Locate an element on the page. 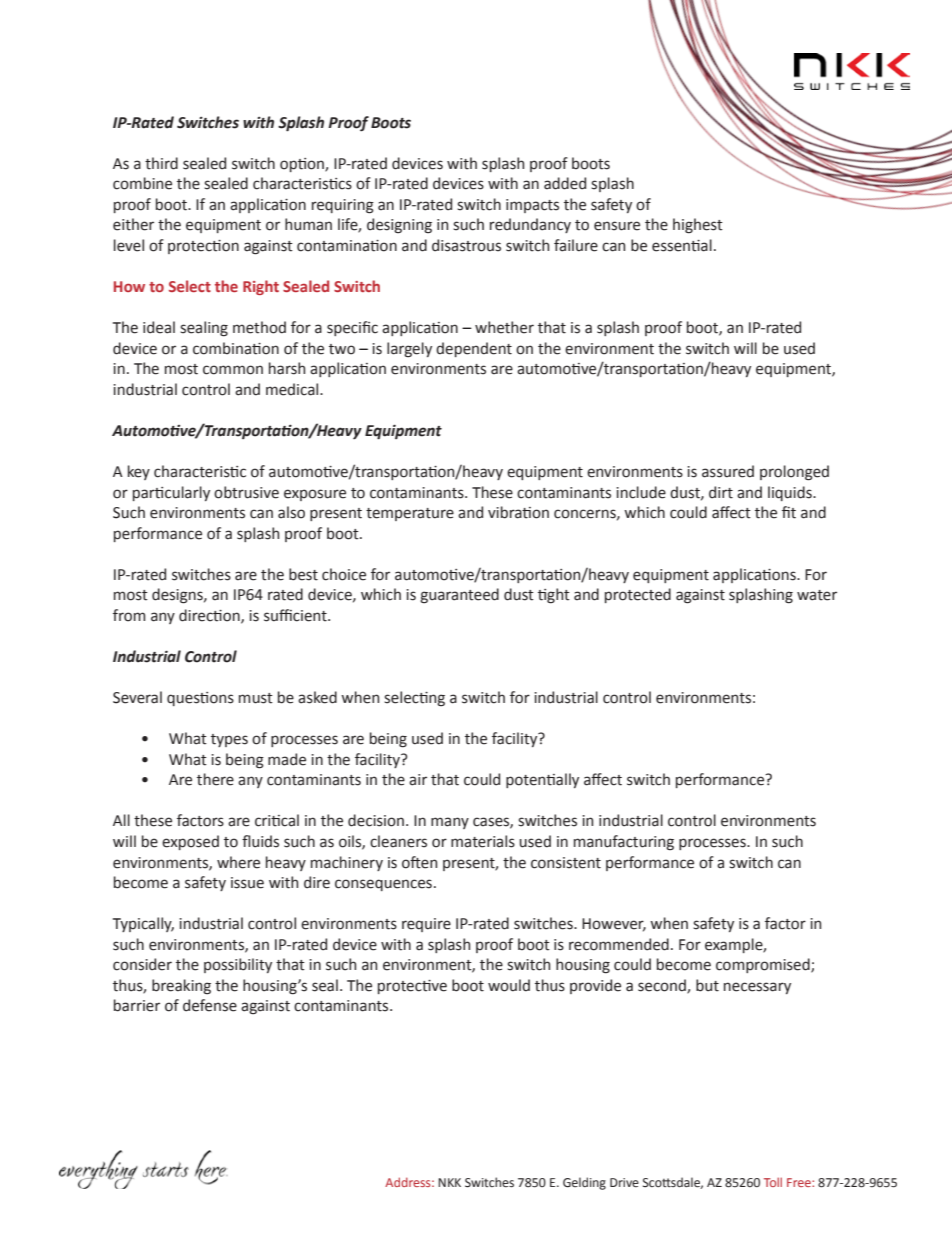  guaranteed is located at coordinates (459, 596).
